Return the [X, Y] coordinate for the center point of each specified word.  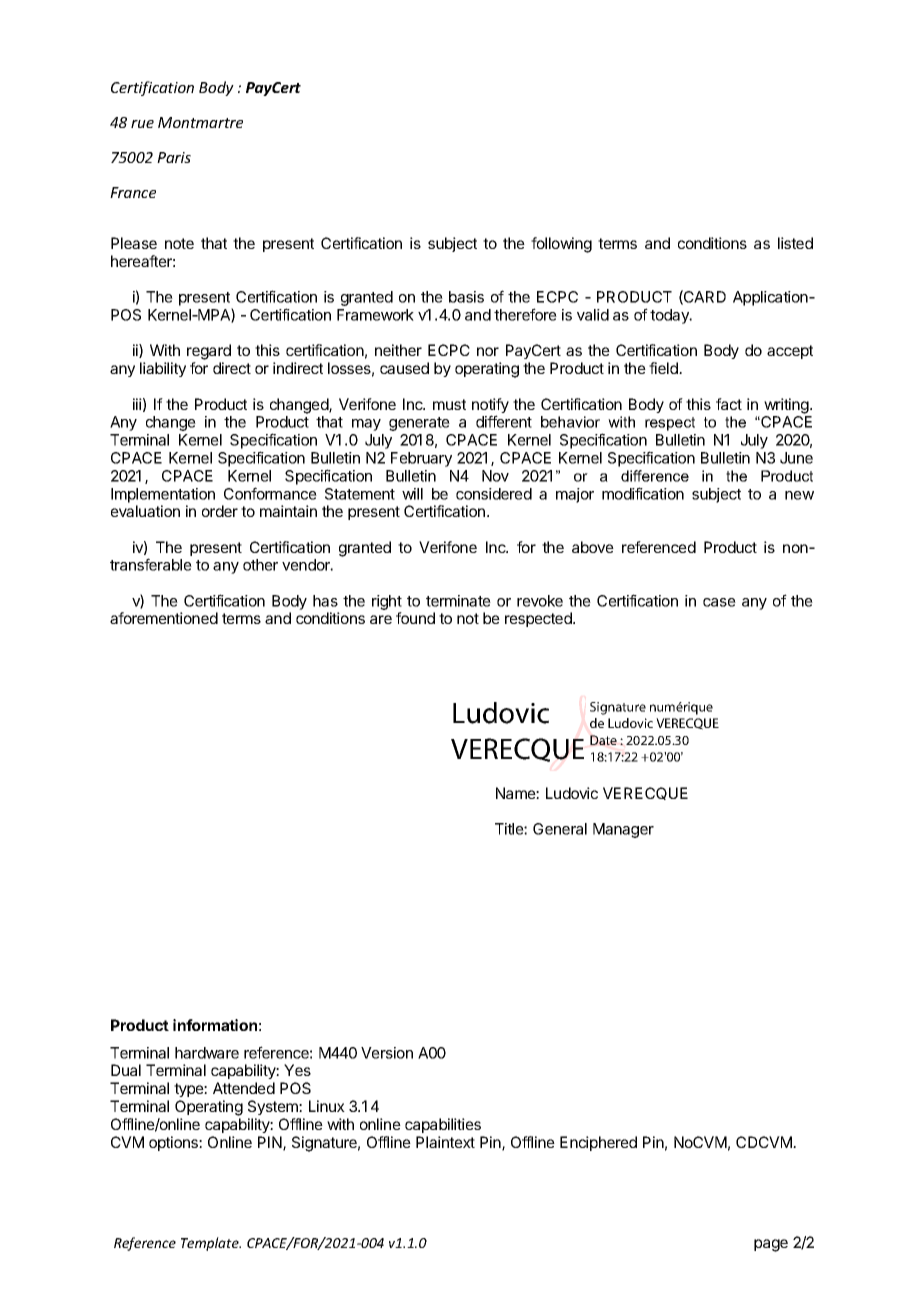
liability [163, 369]
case [719, 602]
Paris [174, 157]
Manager [623, 830]
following [561, 245]
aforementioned [164, 618]
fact [729, 404]
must [449, 404]
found [415, 618]
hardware [207, 1053]
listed [795, 243]
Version [387, 1053]
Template [211, 1244]
